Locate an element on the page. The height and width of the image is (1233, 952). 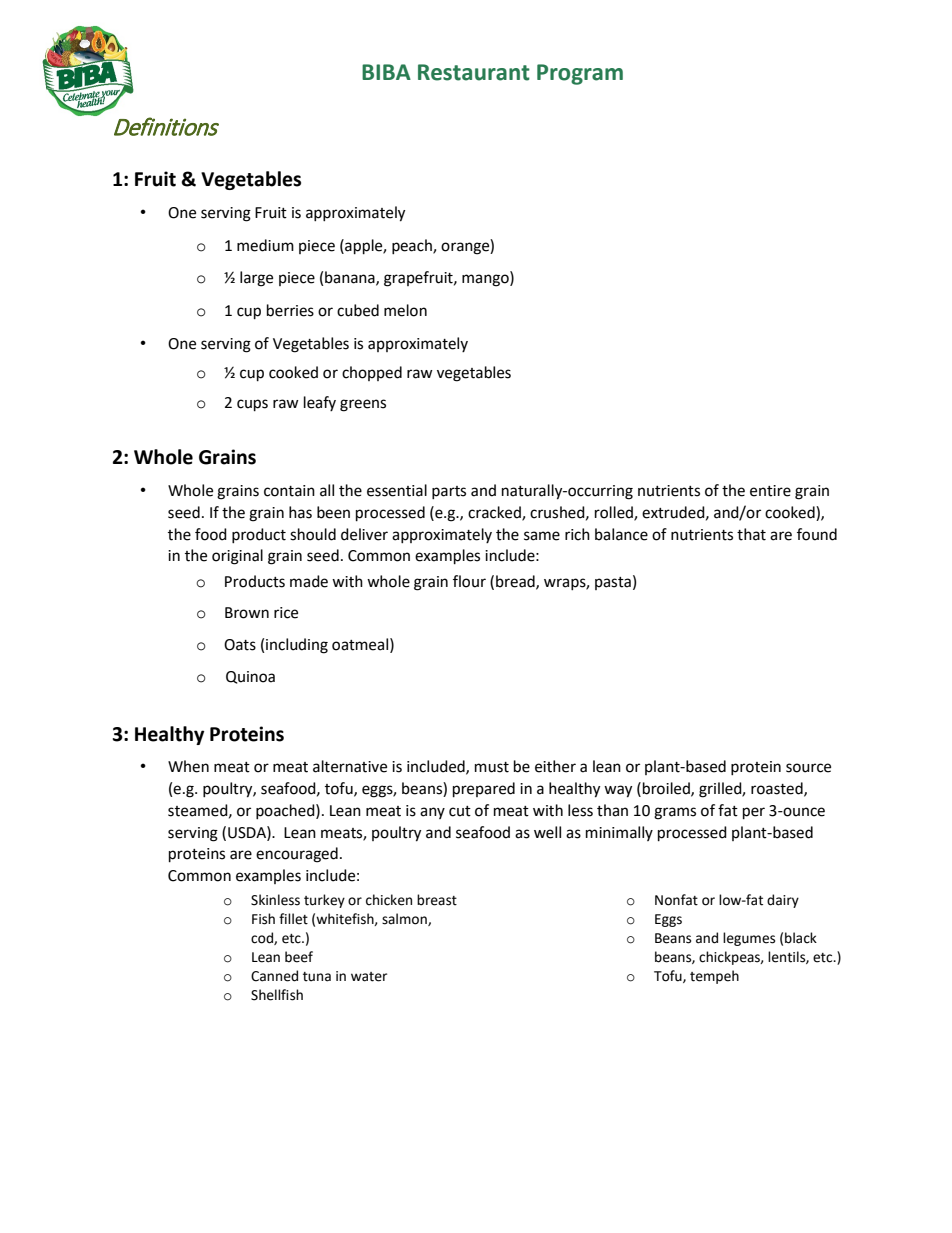
cod is located at coordinates (263, 938).
